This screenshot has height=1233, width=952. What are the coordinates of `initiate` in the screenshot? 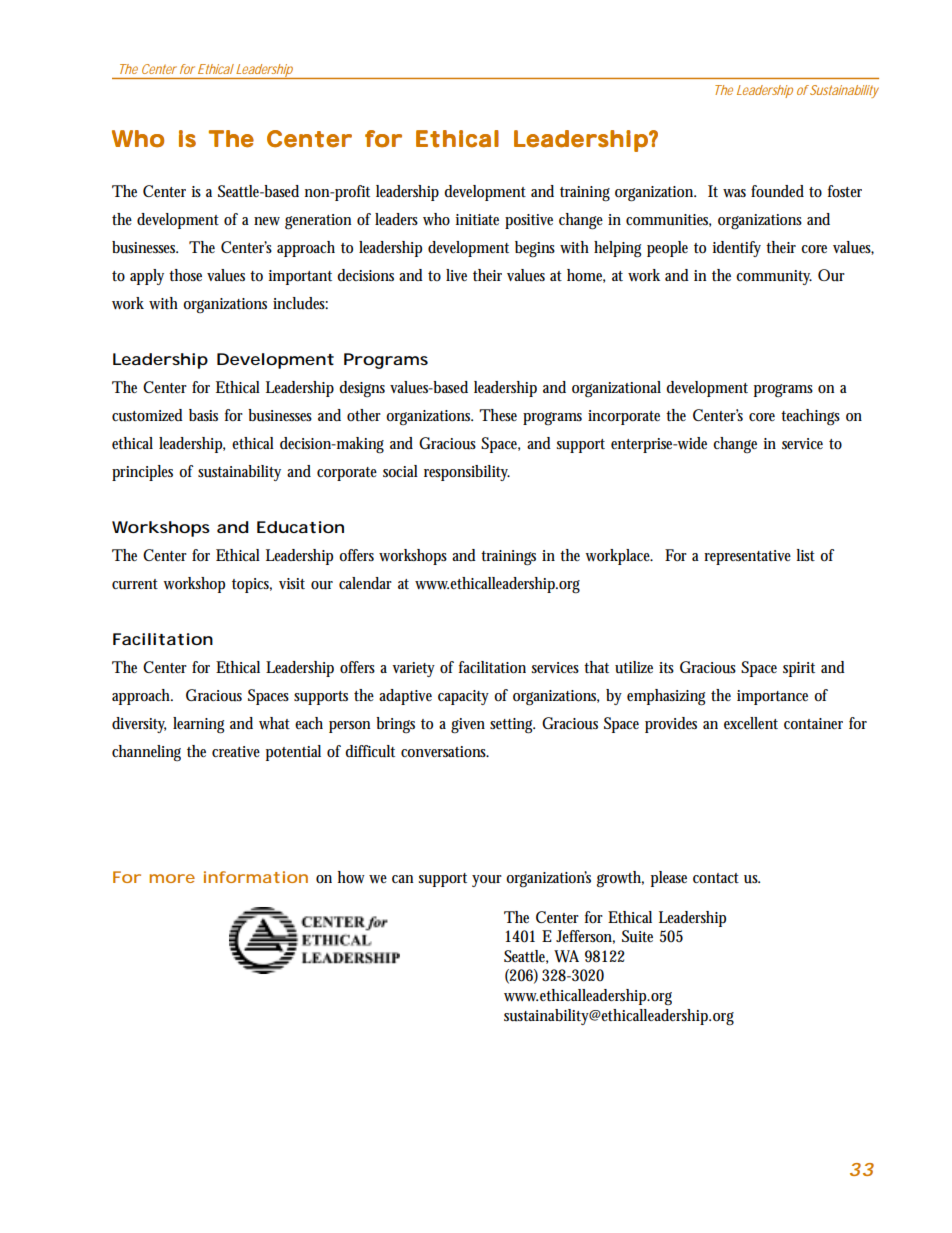 It's located at (477, 219).
